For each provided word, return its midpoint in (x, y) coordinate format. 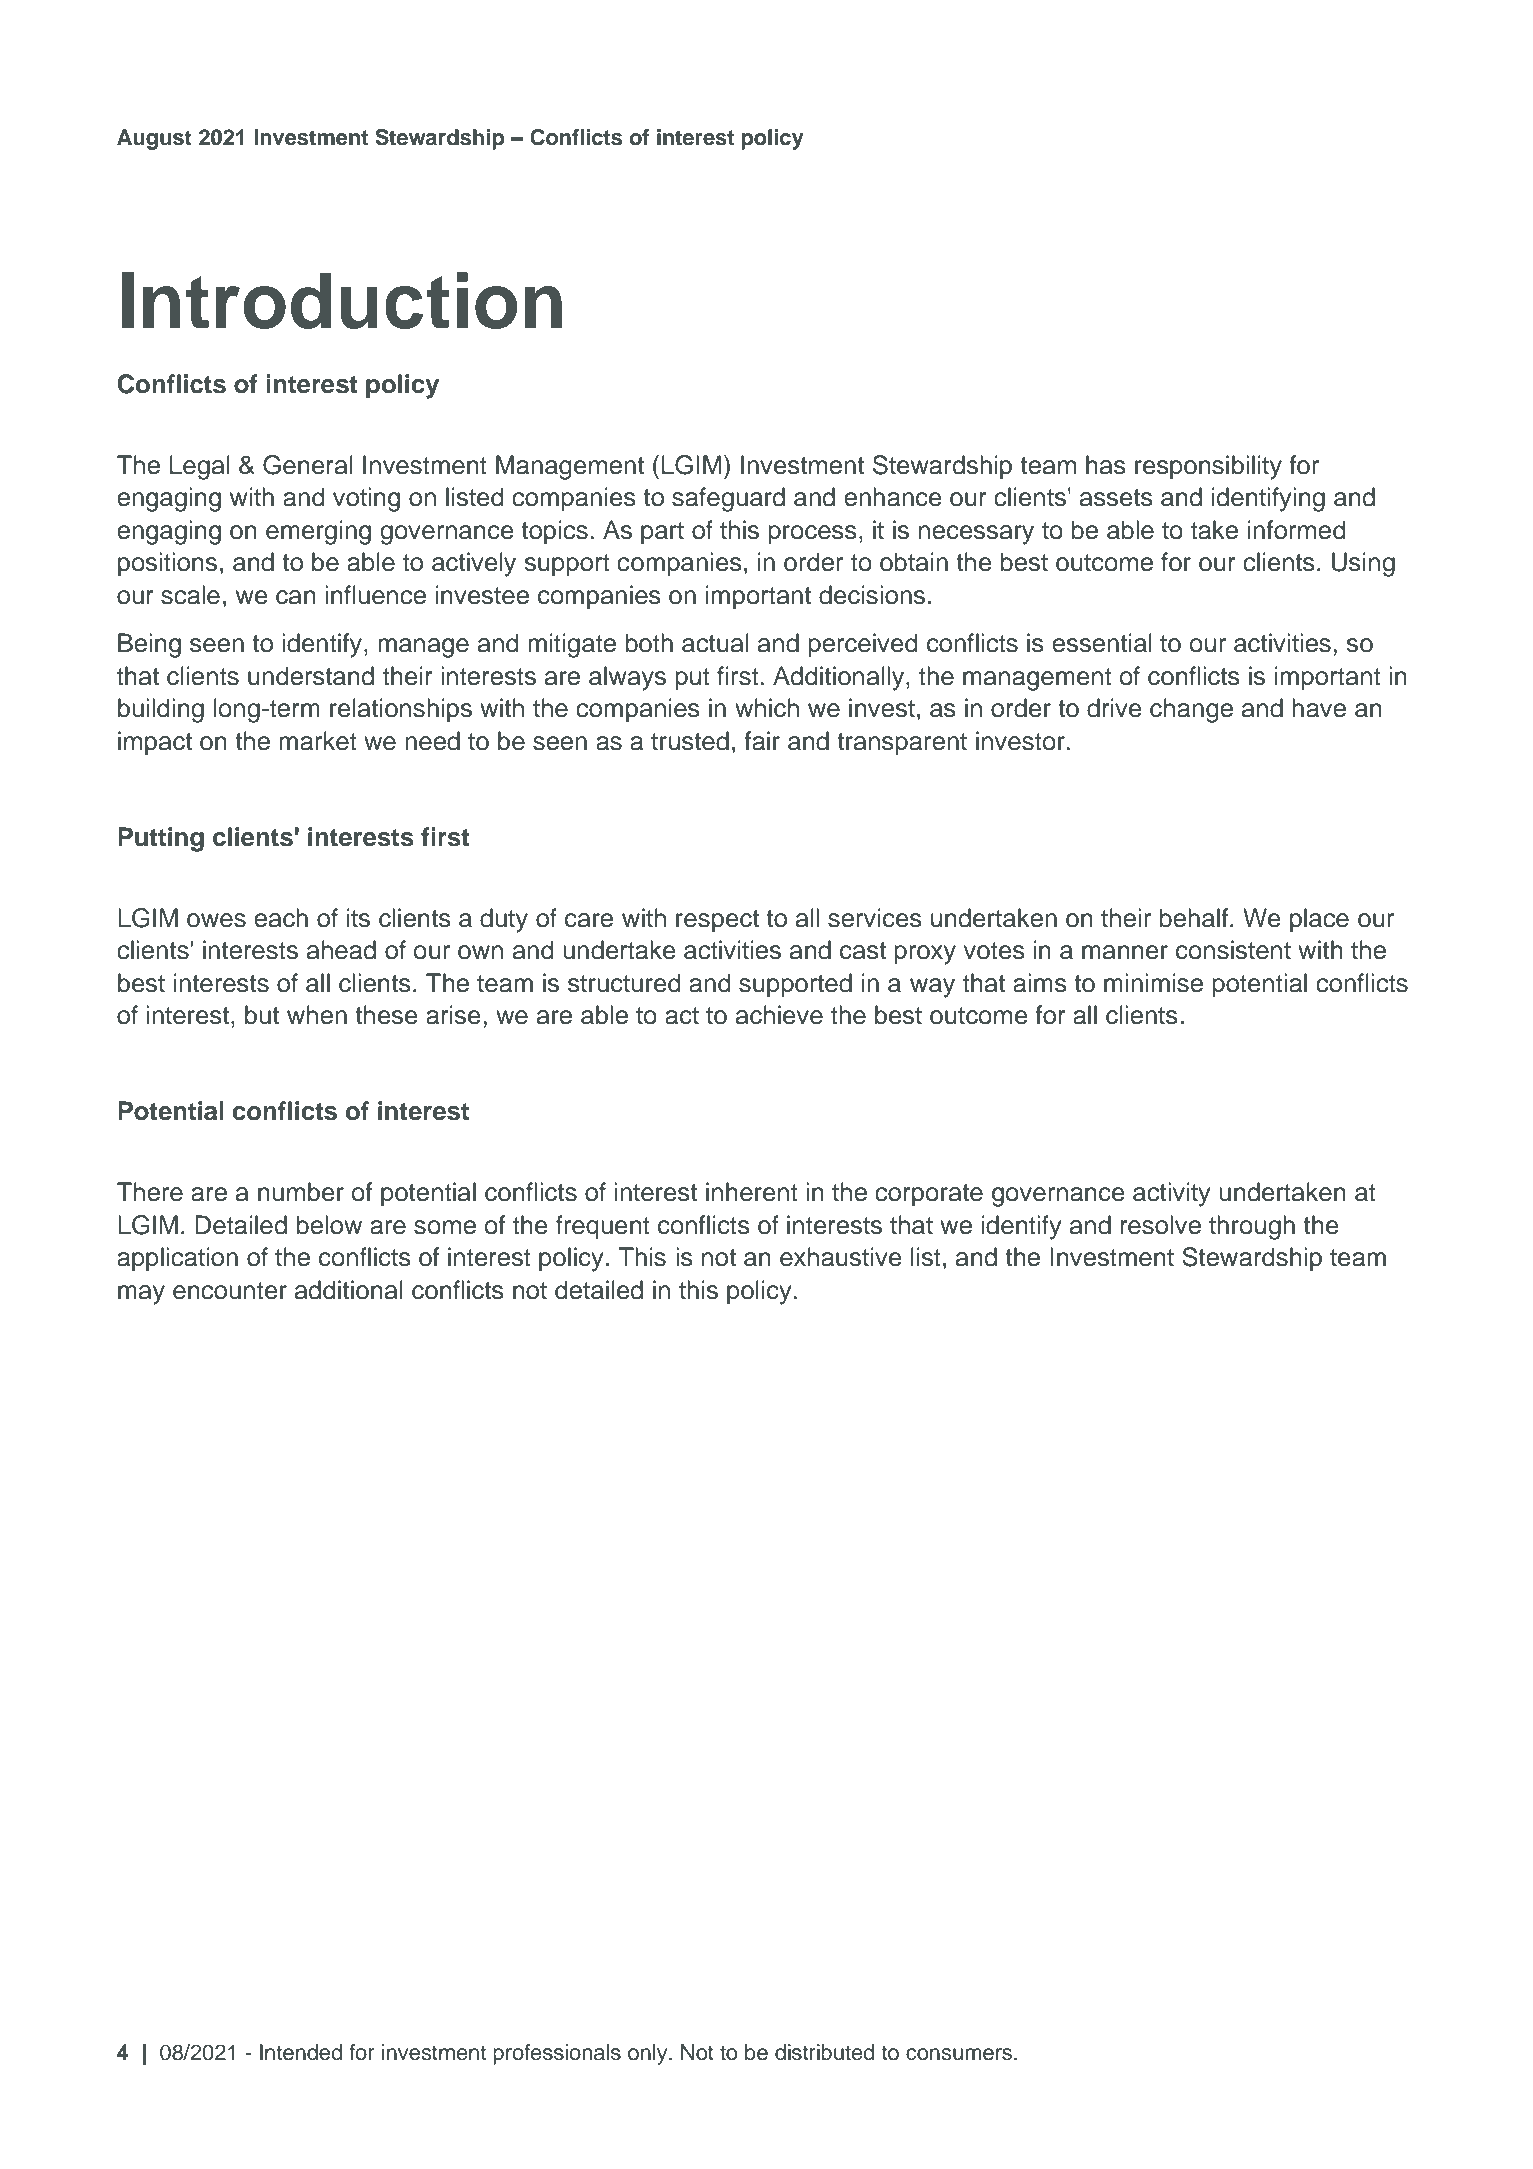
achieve (779, 1015)
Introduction (342, 300)
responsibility (1208, 467)
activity (1172, 1194)
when (317, 1015)
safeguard (728, 499)
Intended (301, 2052)
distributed (824, 2052)
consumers (959, 2054)
